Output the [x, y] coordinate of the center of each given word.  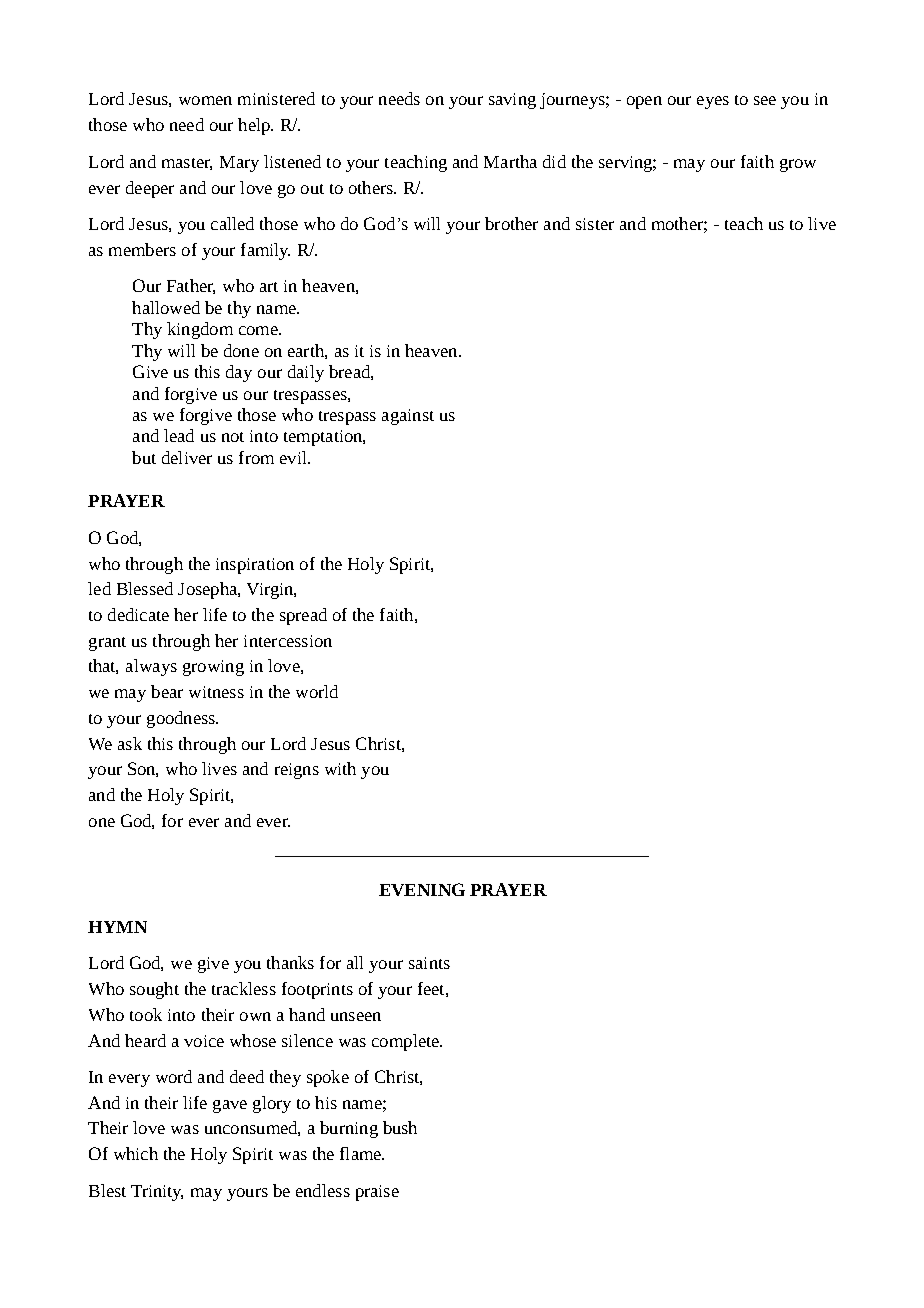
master [187, 164]
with [340, 768]
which [136, 1153]
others [372, 187]
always [151, 667]
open [644, 102]
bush [400, 1127]
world [317, 691]
